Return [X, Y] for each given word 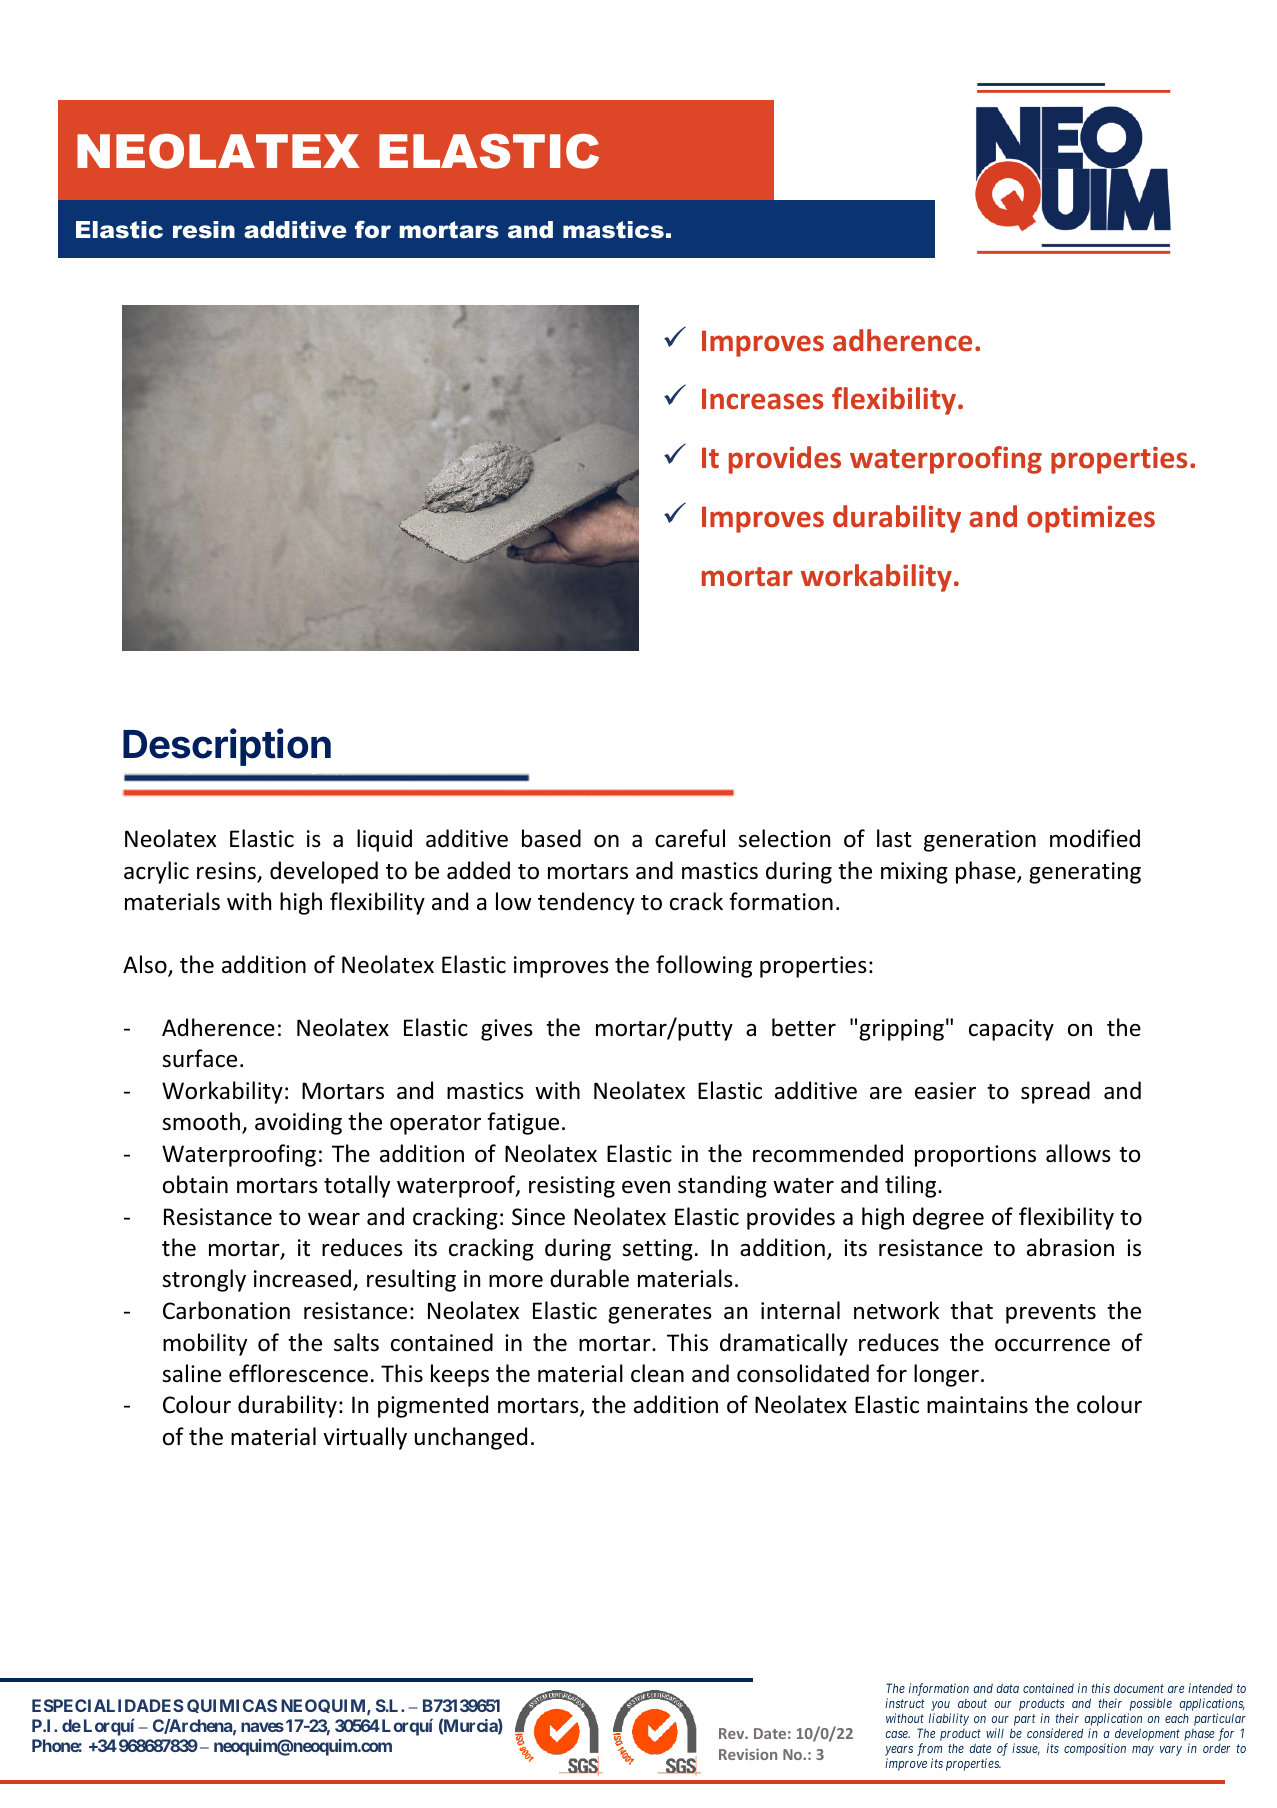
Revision [748, 1754]
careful [690, 838]
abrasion [1070, 1247]
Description [227, 747]
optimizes [1091, 519]
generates [660, 1314]
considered [1055, 1733]
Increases [763, 399]
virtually [365, 1438]
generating [1085, 873]
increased [302, 1278]
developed [324, 872]
